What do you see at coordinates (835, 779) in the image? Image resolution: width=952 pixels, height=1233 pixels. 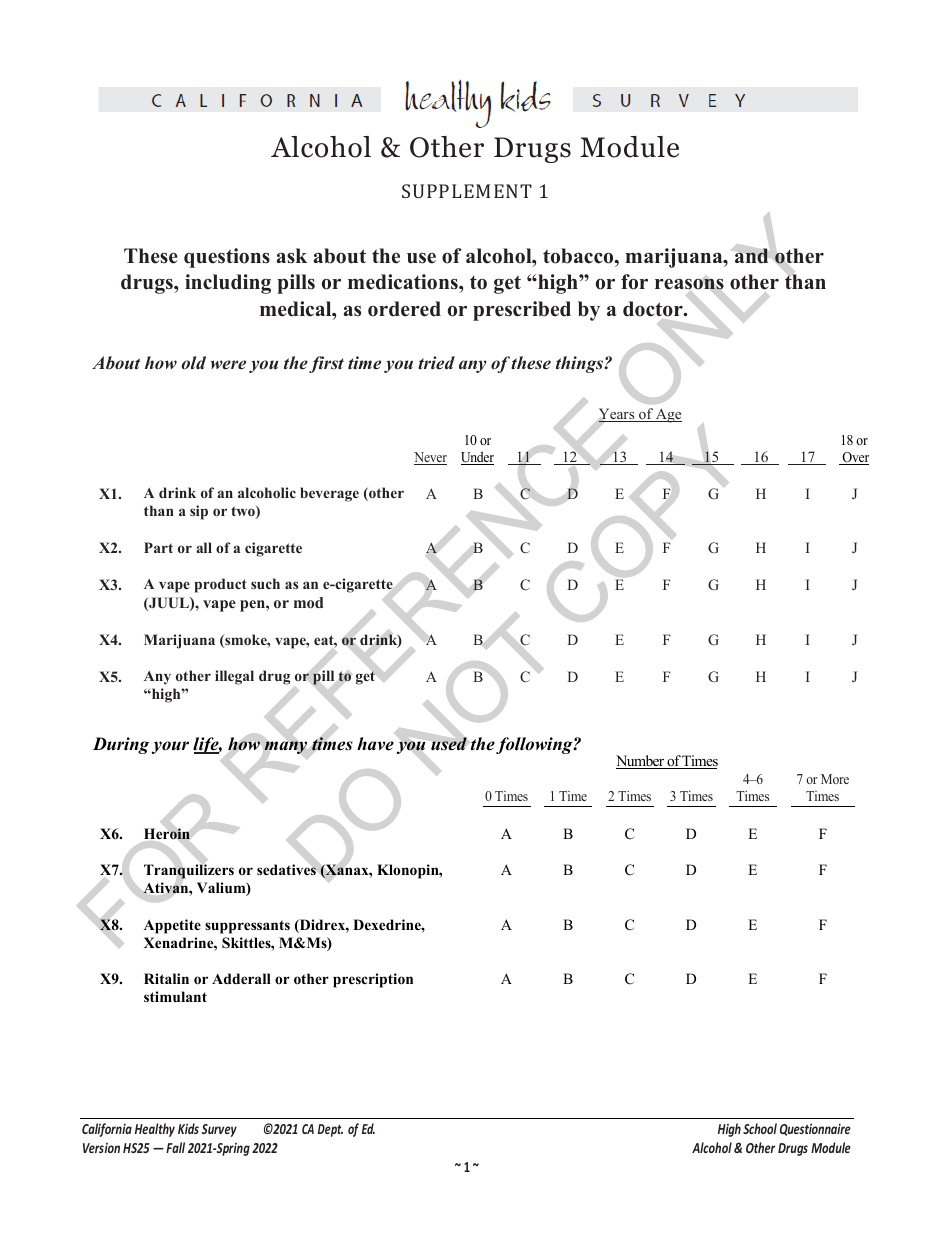 I see `More` at bounding box center [835, 779].
